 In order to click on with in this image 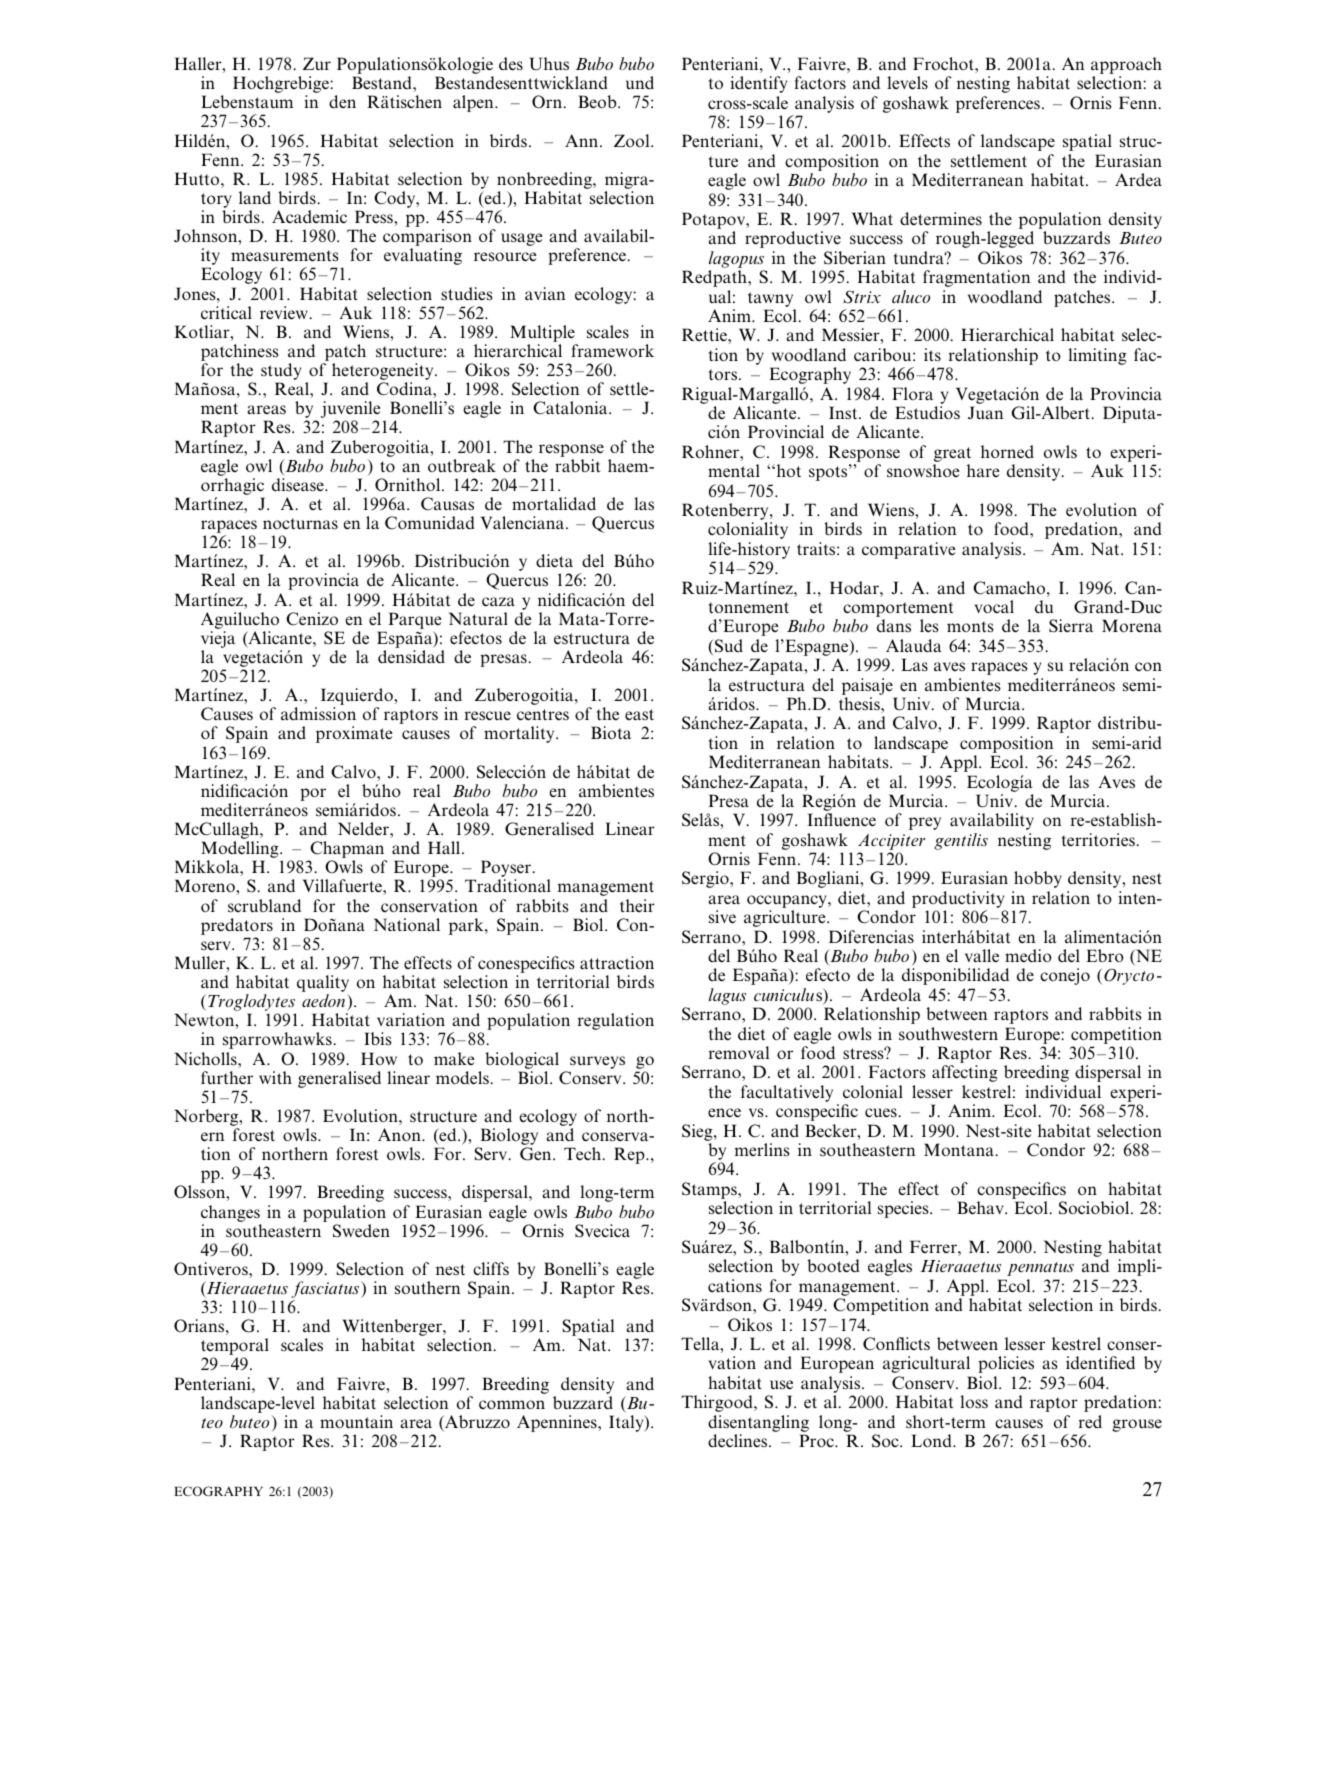, I will do `click(275, 1077)`.
